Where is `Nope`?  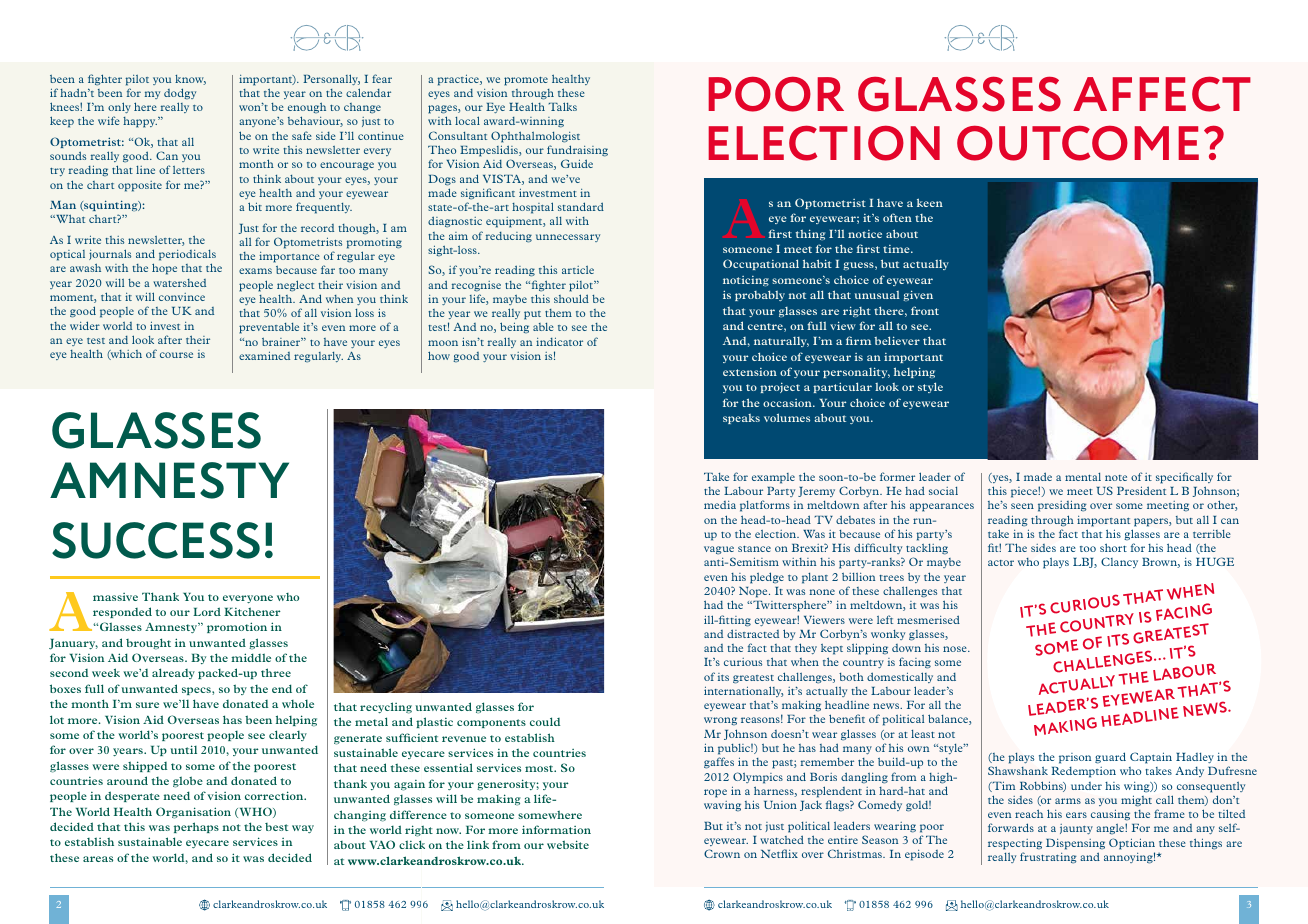 Nope is located at coordinates (754, 592).
